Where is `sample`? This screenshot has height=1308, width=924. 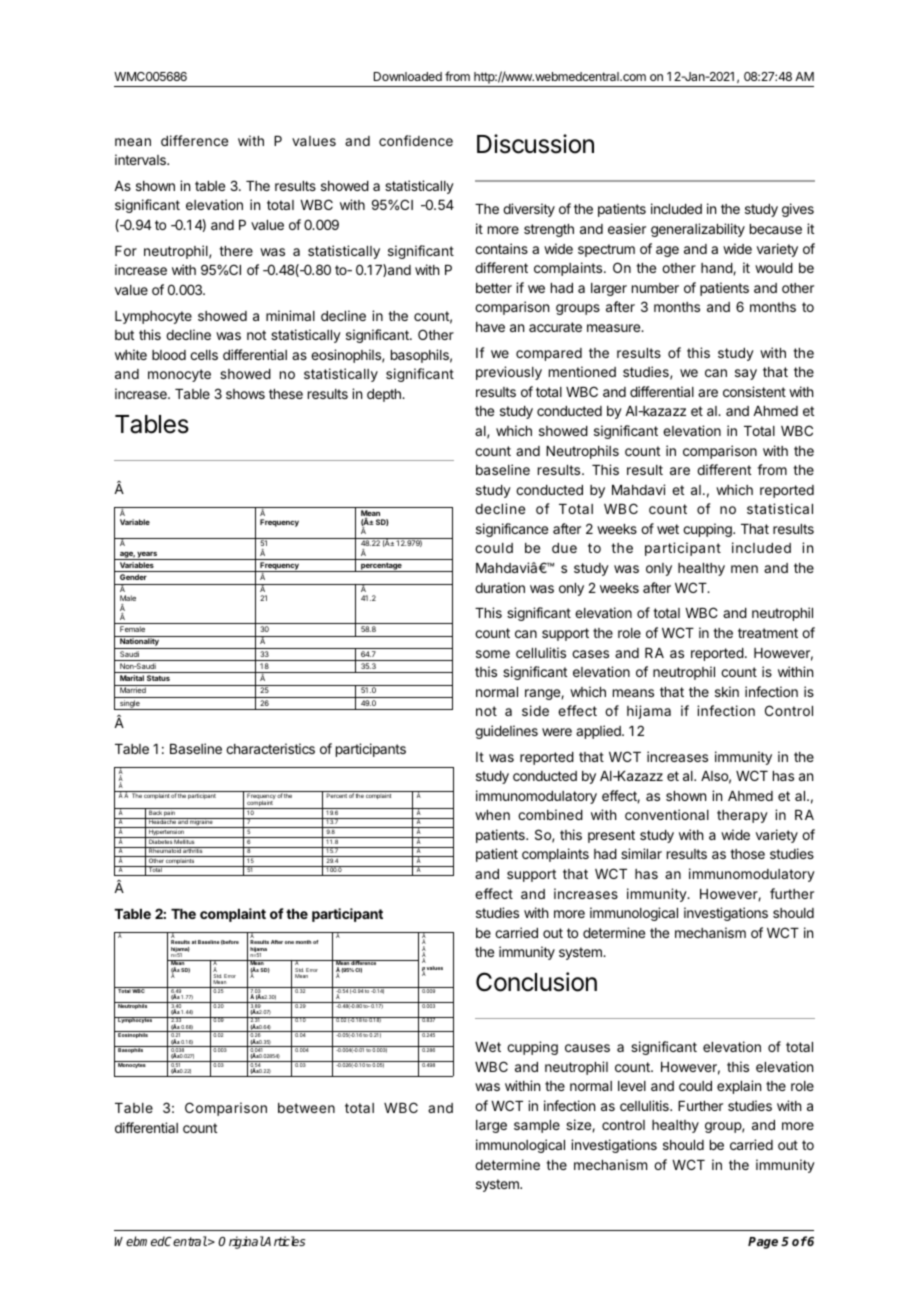
sample is located at coordinates (537, 1126).
